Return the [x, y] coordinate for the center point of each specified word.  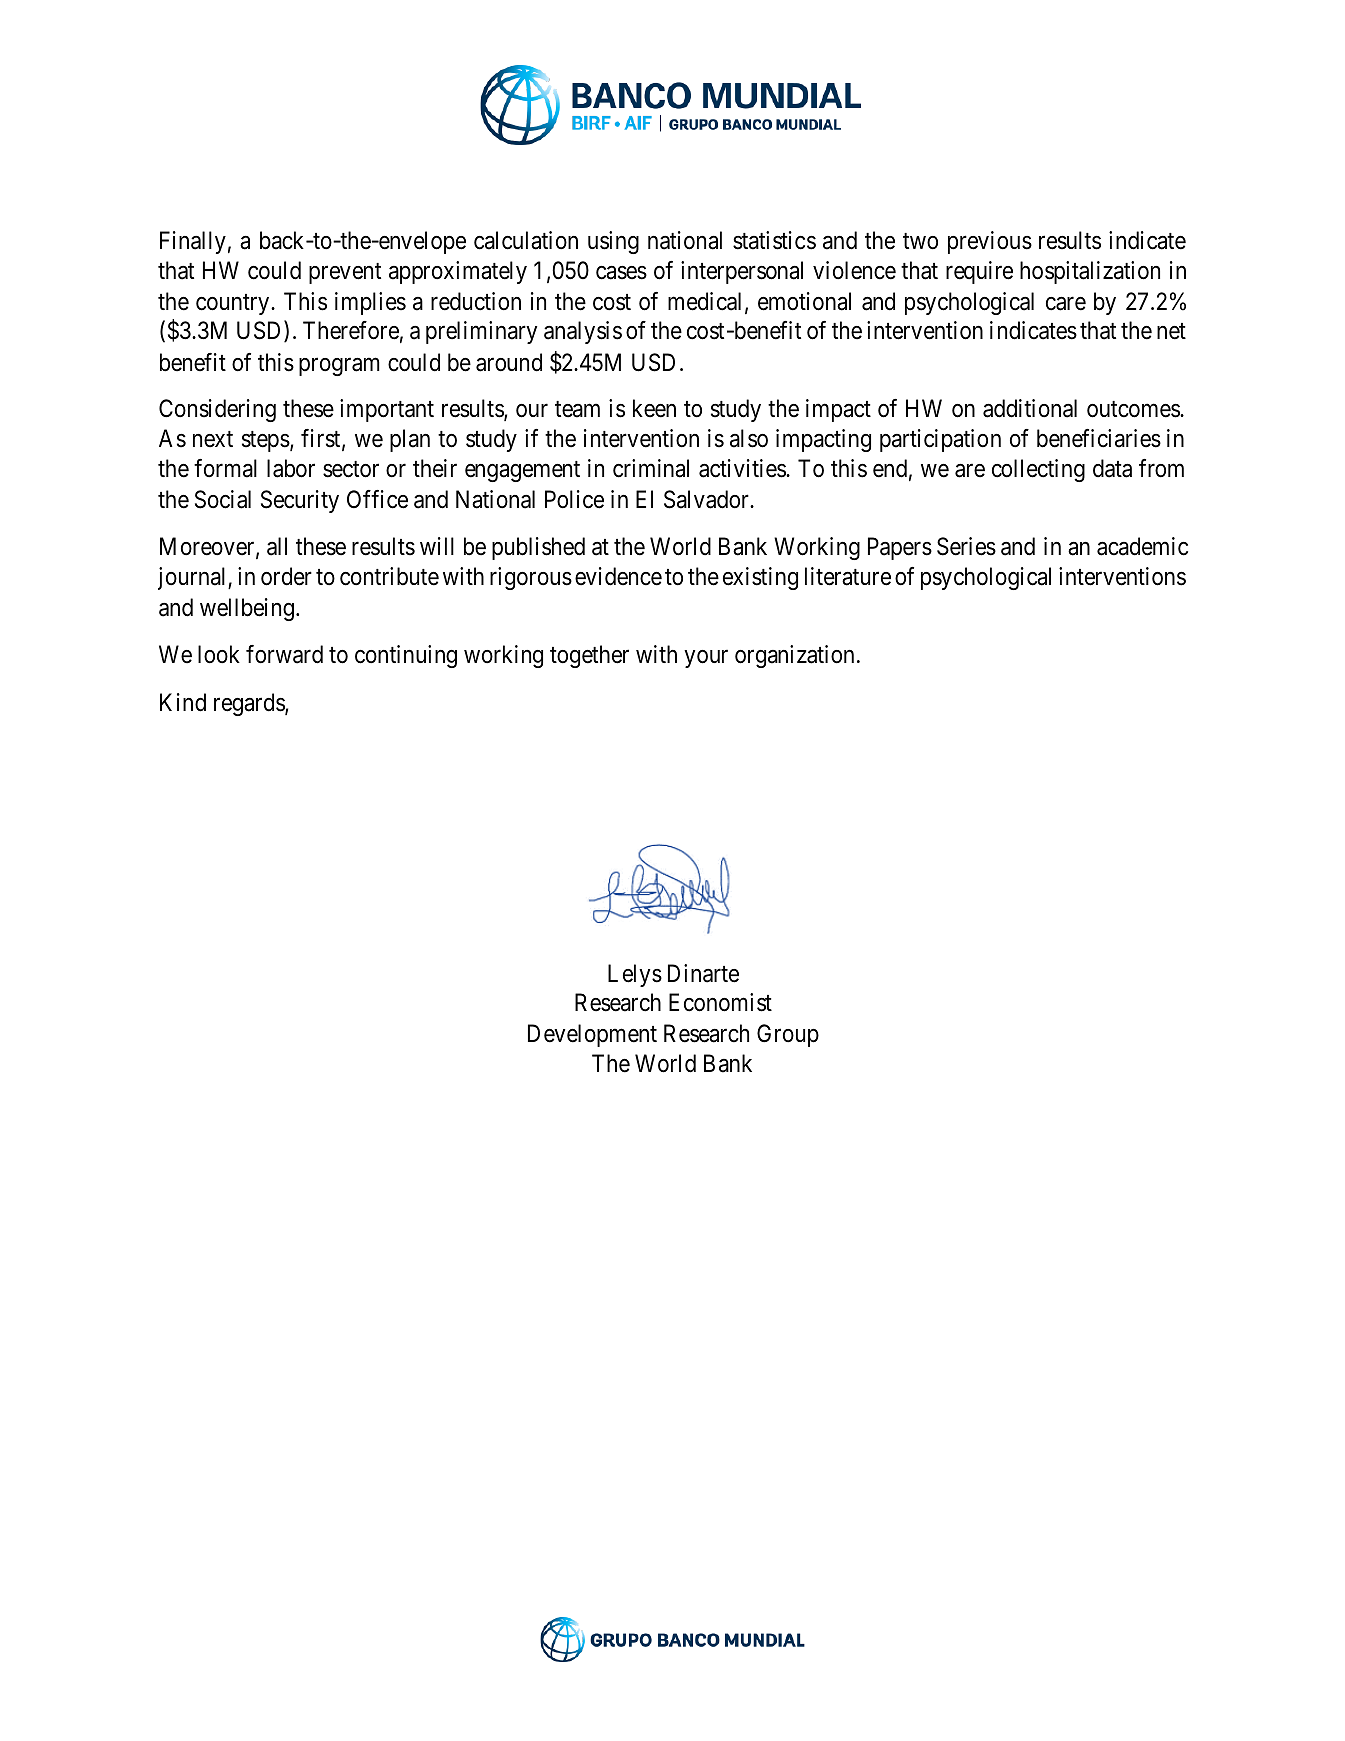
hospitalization [1090, 272]
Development [592, 1035]
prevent [345, 273]
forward [284, 654]
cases [621, 273]
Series [966, 546]
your [706, 659]
